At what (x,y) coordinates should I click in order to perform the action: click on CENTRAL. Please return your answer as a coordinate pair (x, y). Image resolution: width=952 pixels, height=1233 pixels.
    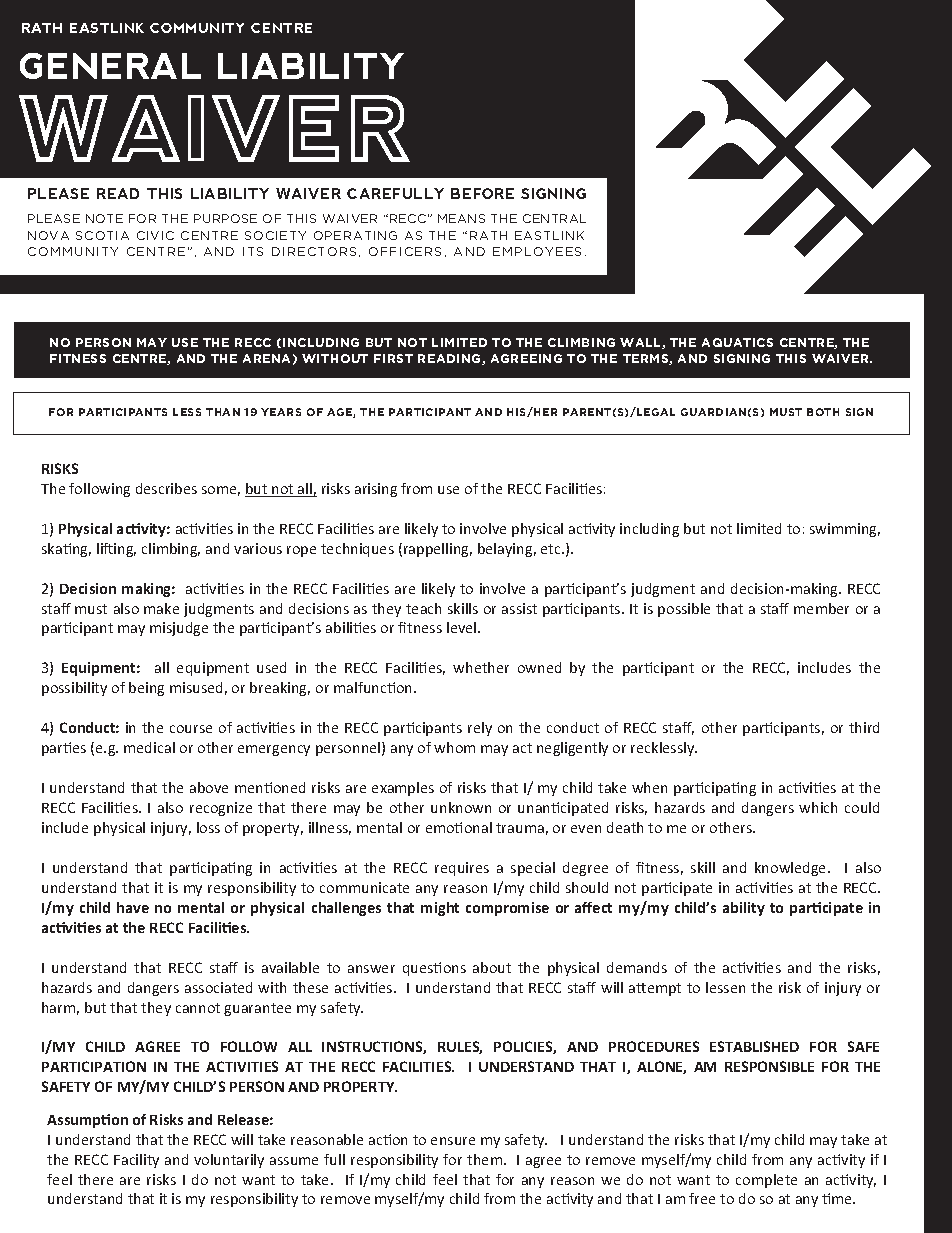
    Looking at the image, I should click on (554, 218).
